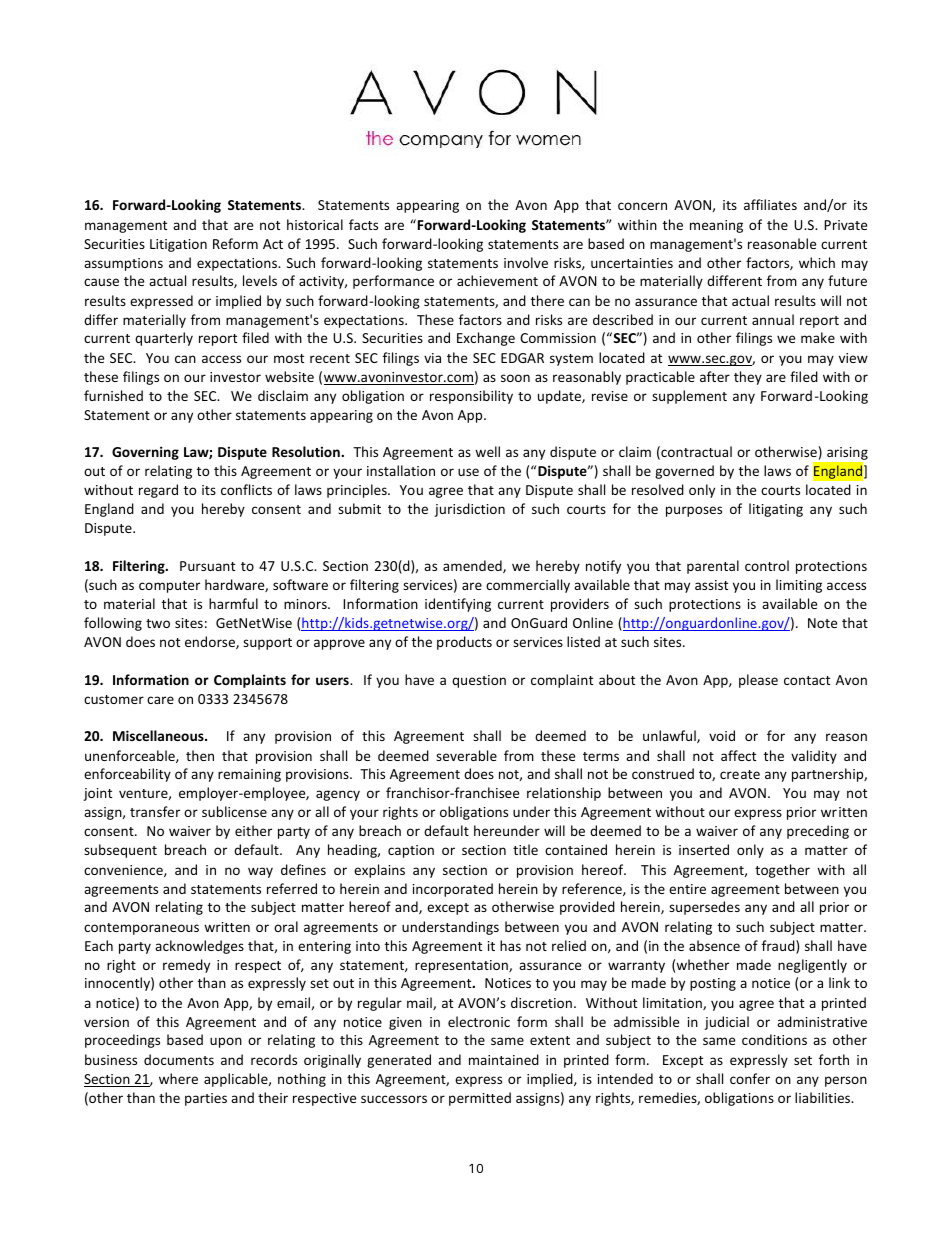  I want to click on involve, so click(526, 262).
